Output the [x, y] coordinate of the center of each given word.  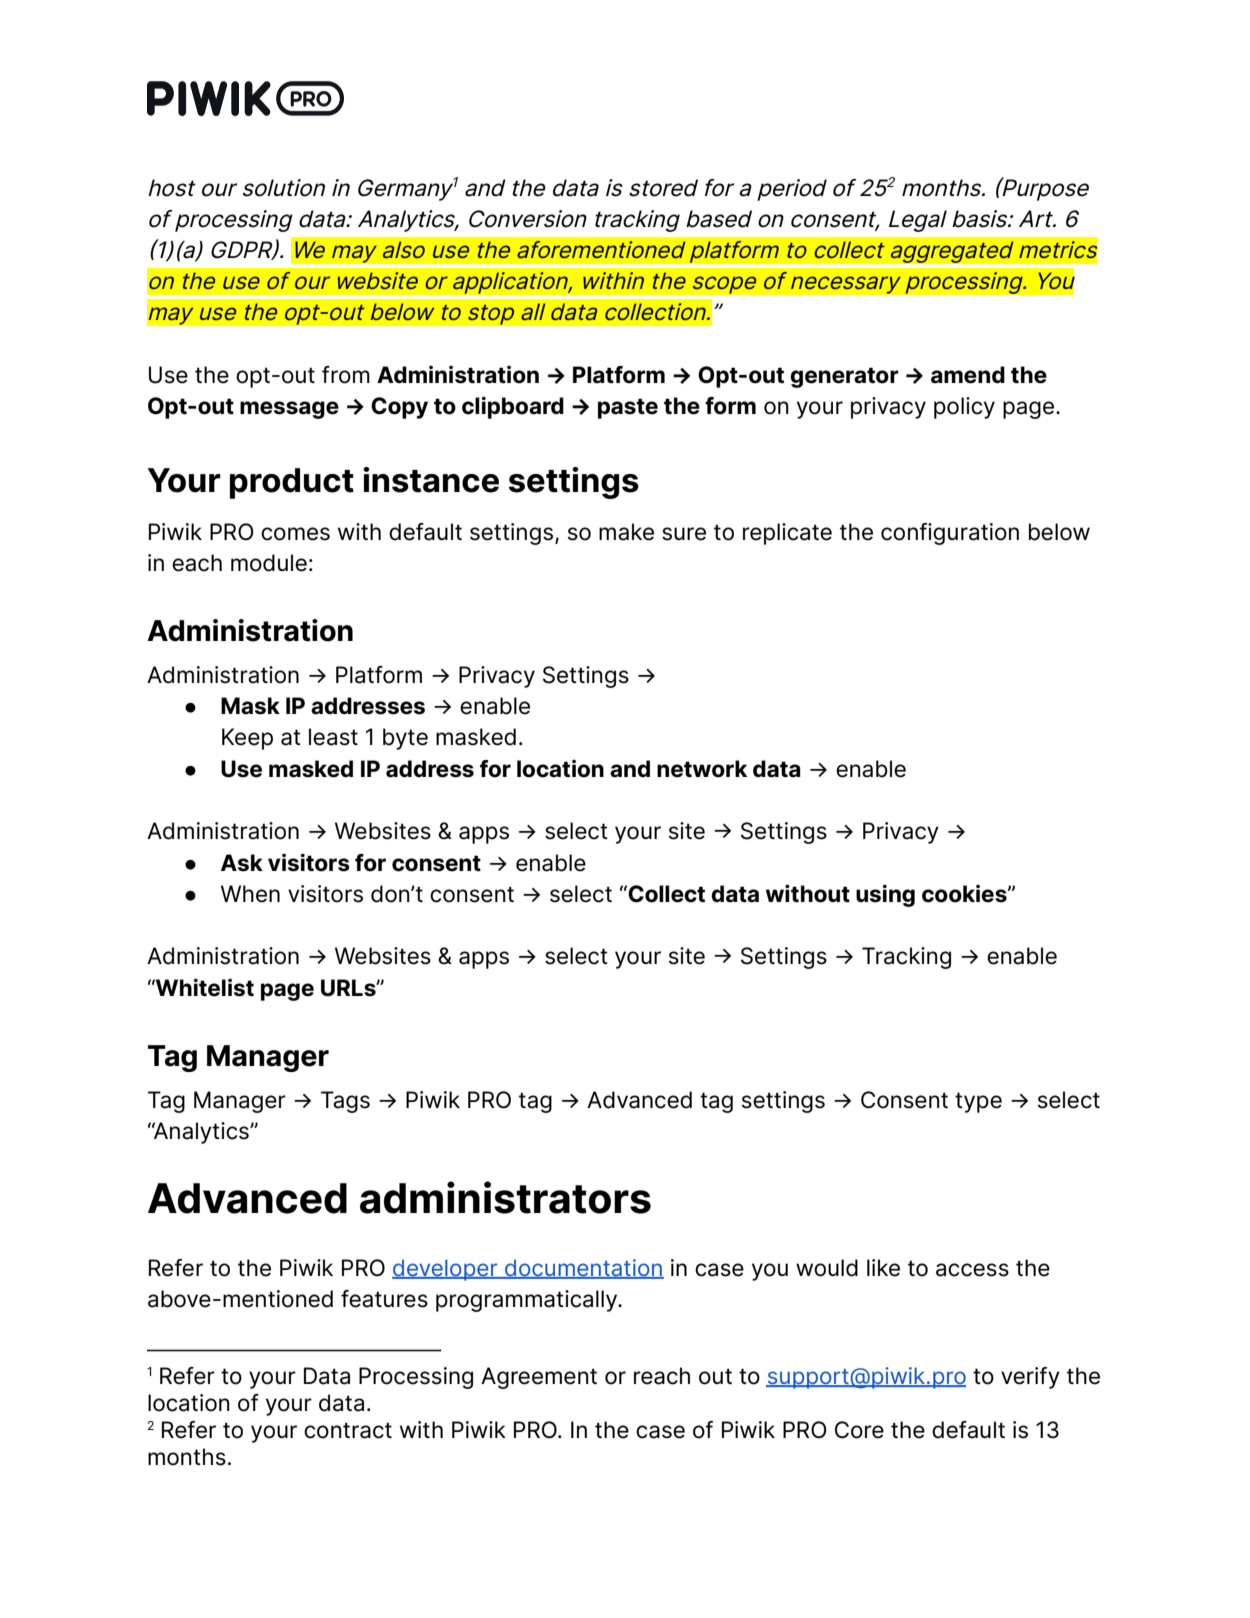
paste [628, 408]
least [333, 737]
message [289, 410]
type [978, 1102]
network [702, 769]
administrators [505, 1197]
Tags [345, 1102]
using [885, 895]
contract [348, 1430]
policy [964, 408]
